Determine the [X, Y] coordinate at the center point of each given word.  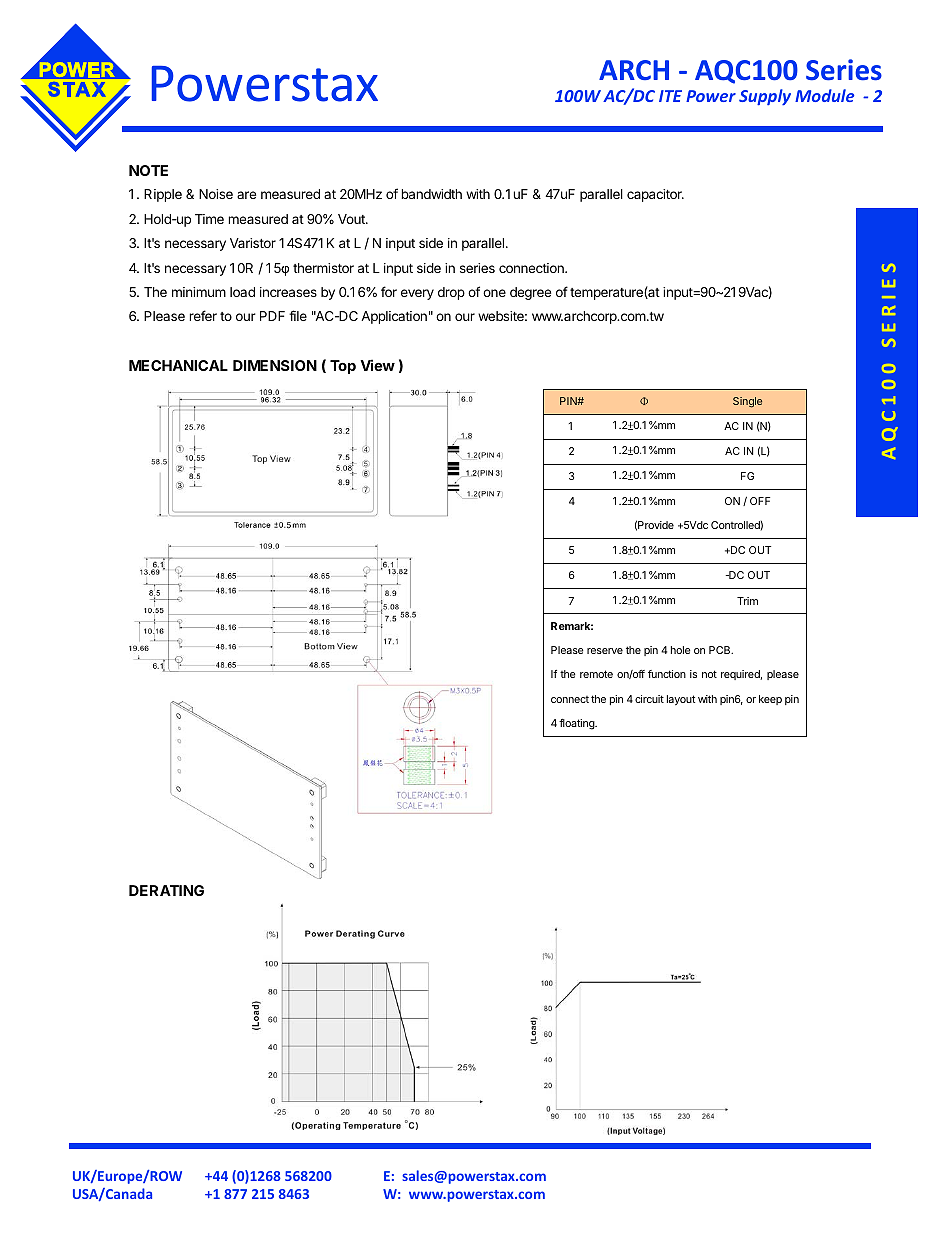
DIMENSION [275, 365]
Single [747, 402]
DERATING [166, 890]
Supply [765, 97]
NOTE [148, 170]
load [242, 292]
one [494, 293]
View [377, 365]
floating [577, 724]
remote [596, 674]
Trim [747, 601]
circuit [649, 699]
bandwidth [431, 194]
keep [770, 700]
